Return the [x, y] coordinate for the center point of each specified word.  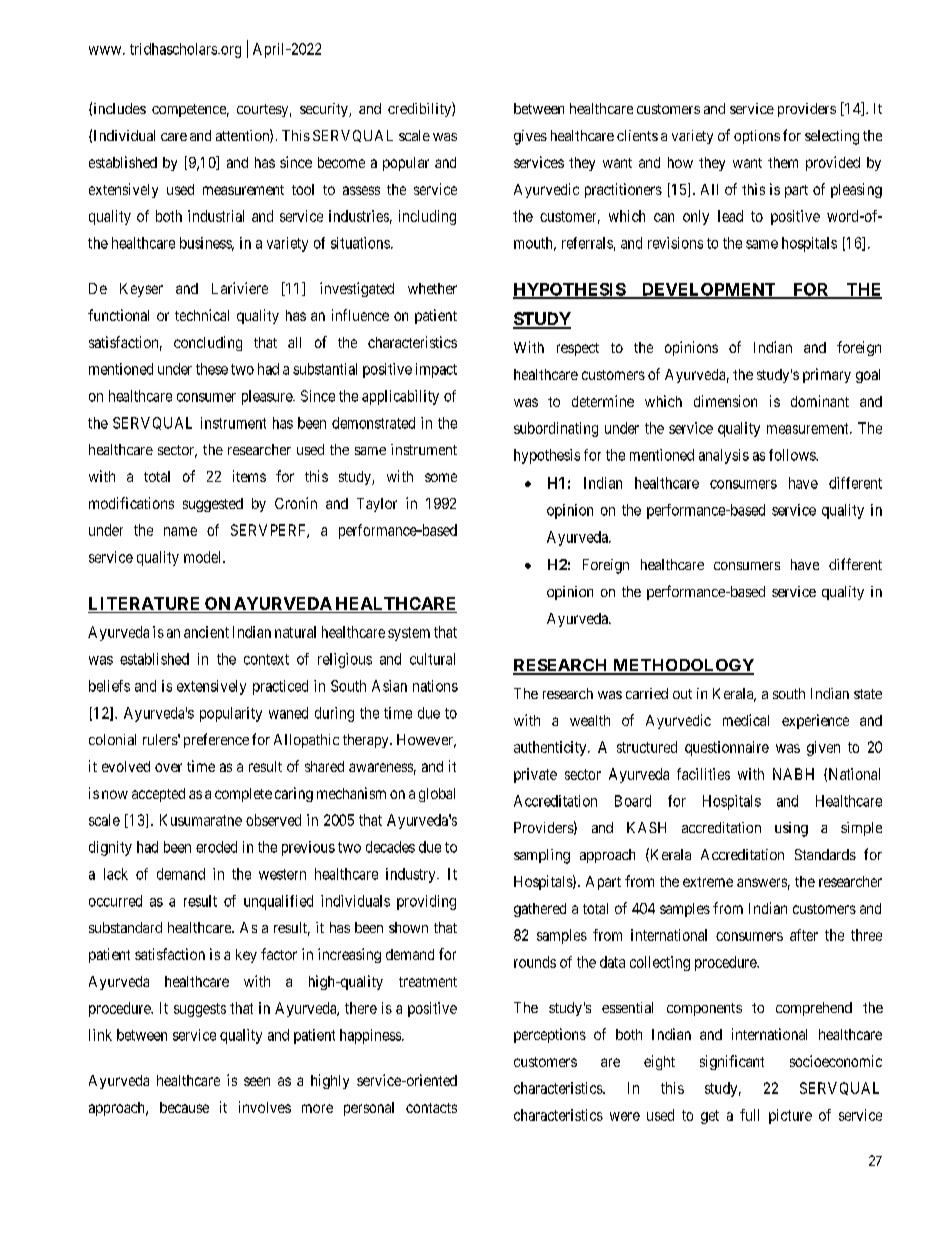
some [441, 477]
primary [827, 375]
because [184, 1107]
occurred [115, 901]
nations [435, 686]
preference [216, 740]
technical [202, 315]
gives [530, 137]
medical [746, 720]
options [757, 137]
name [180, 531]
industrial [216, 216]
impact [436, 370]
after [804, 935]
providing [426, 902]
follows [793, 455]
